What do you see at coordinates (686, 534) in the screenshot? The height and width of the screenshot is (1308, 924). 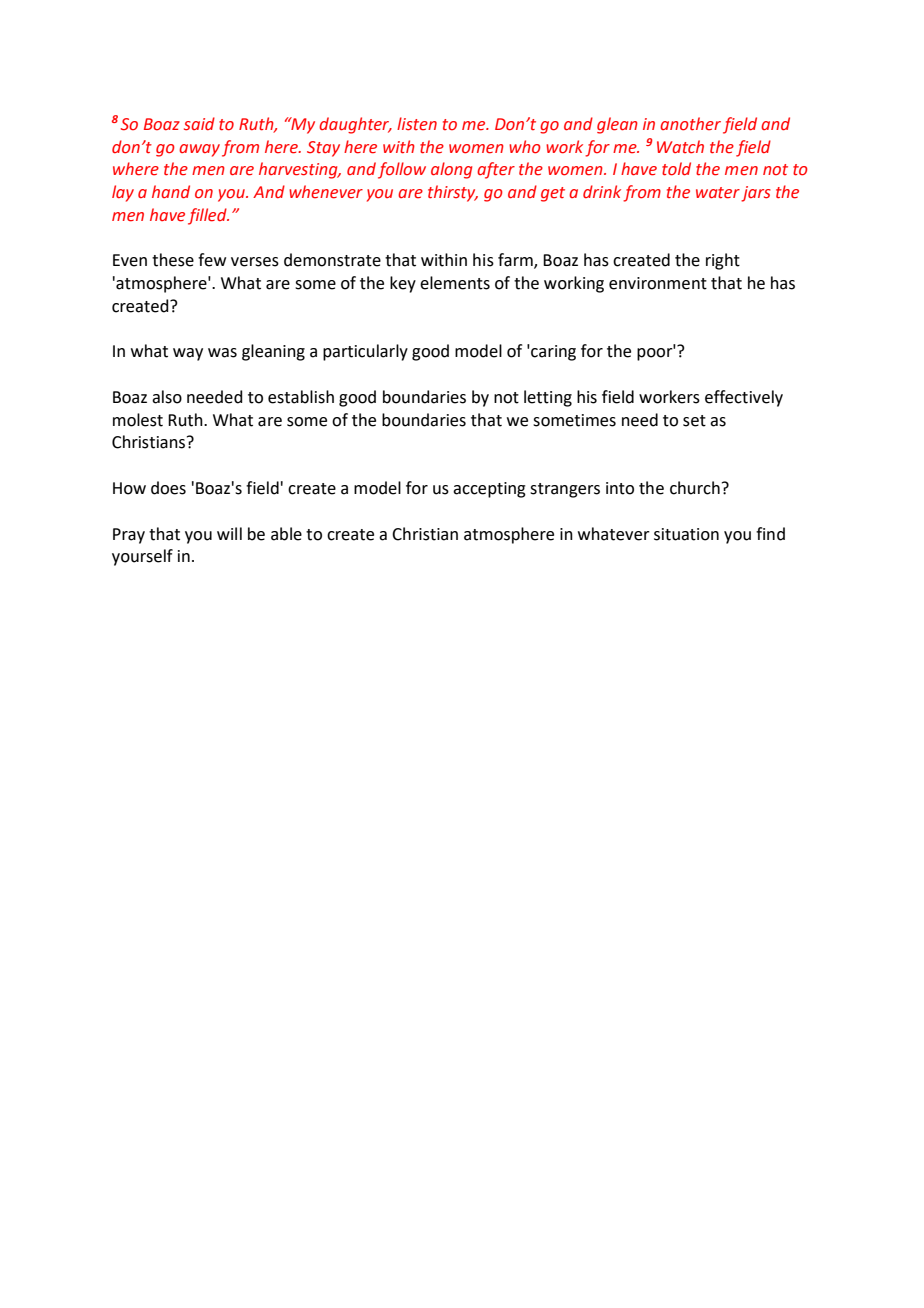 I see `situation` at bounding box center [686, 534].
